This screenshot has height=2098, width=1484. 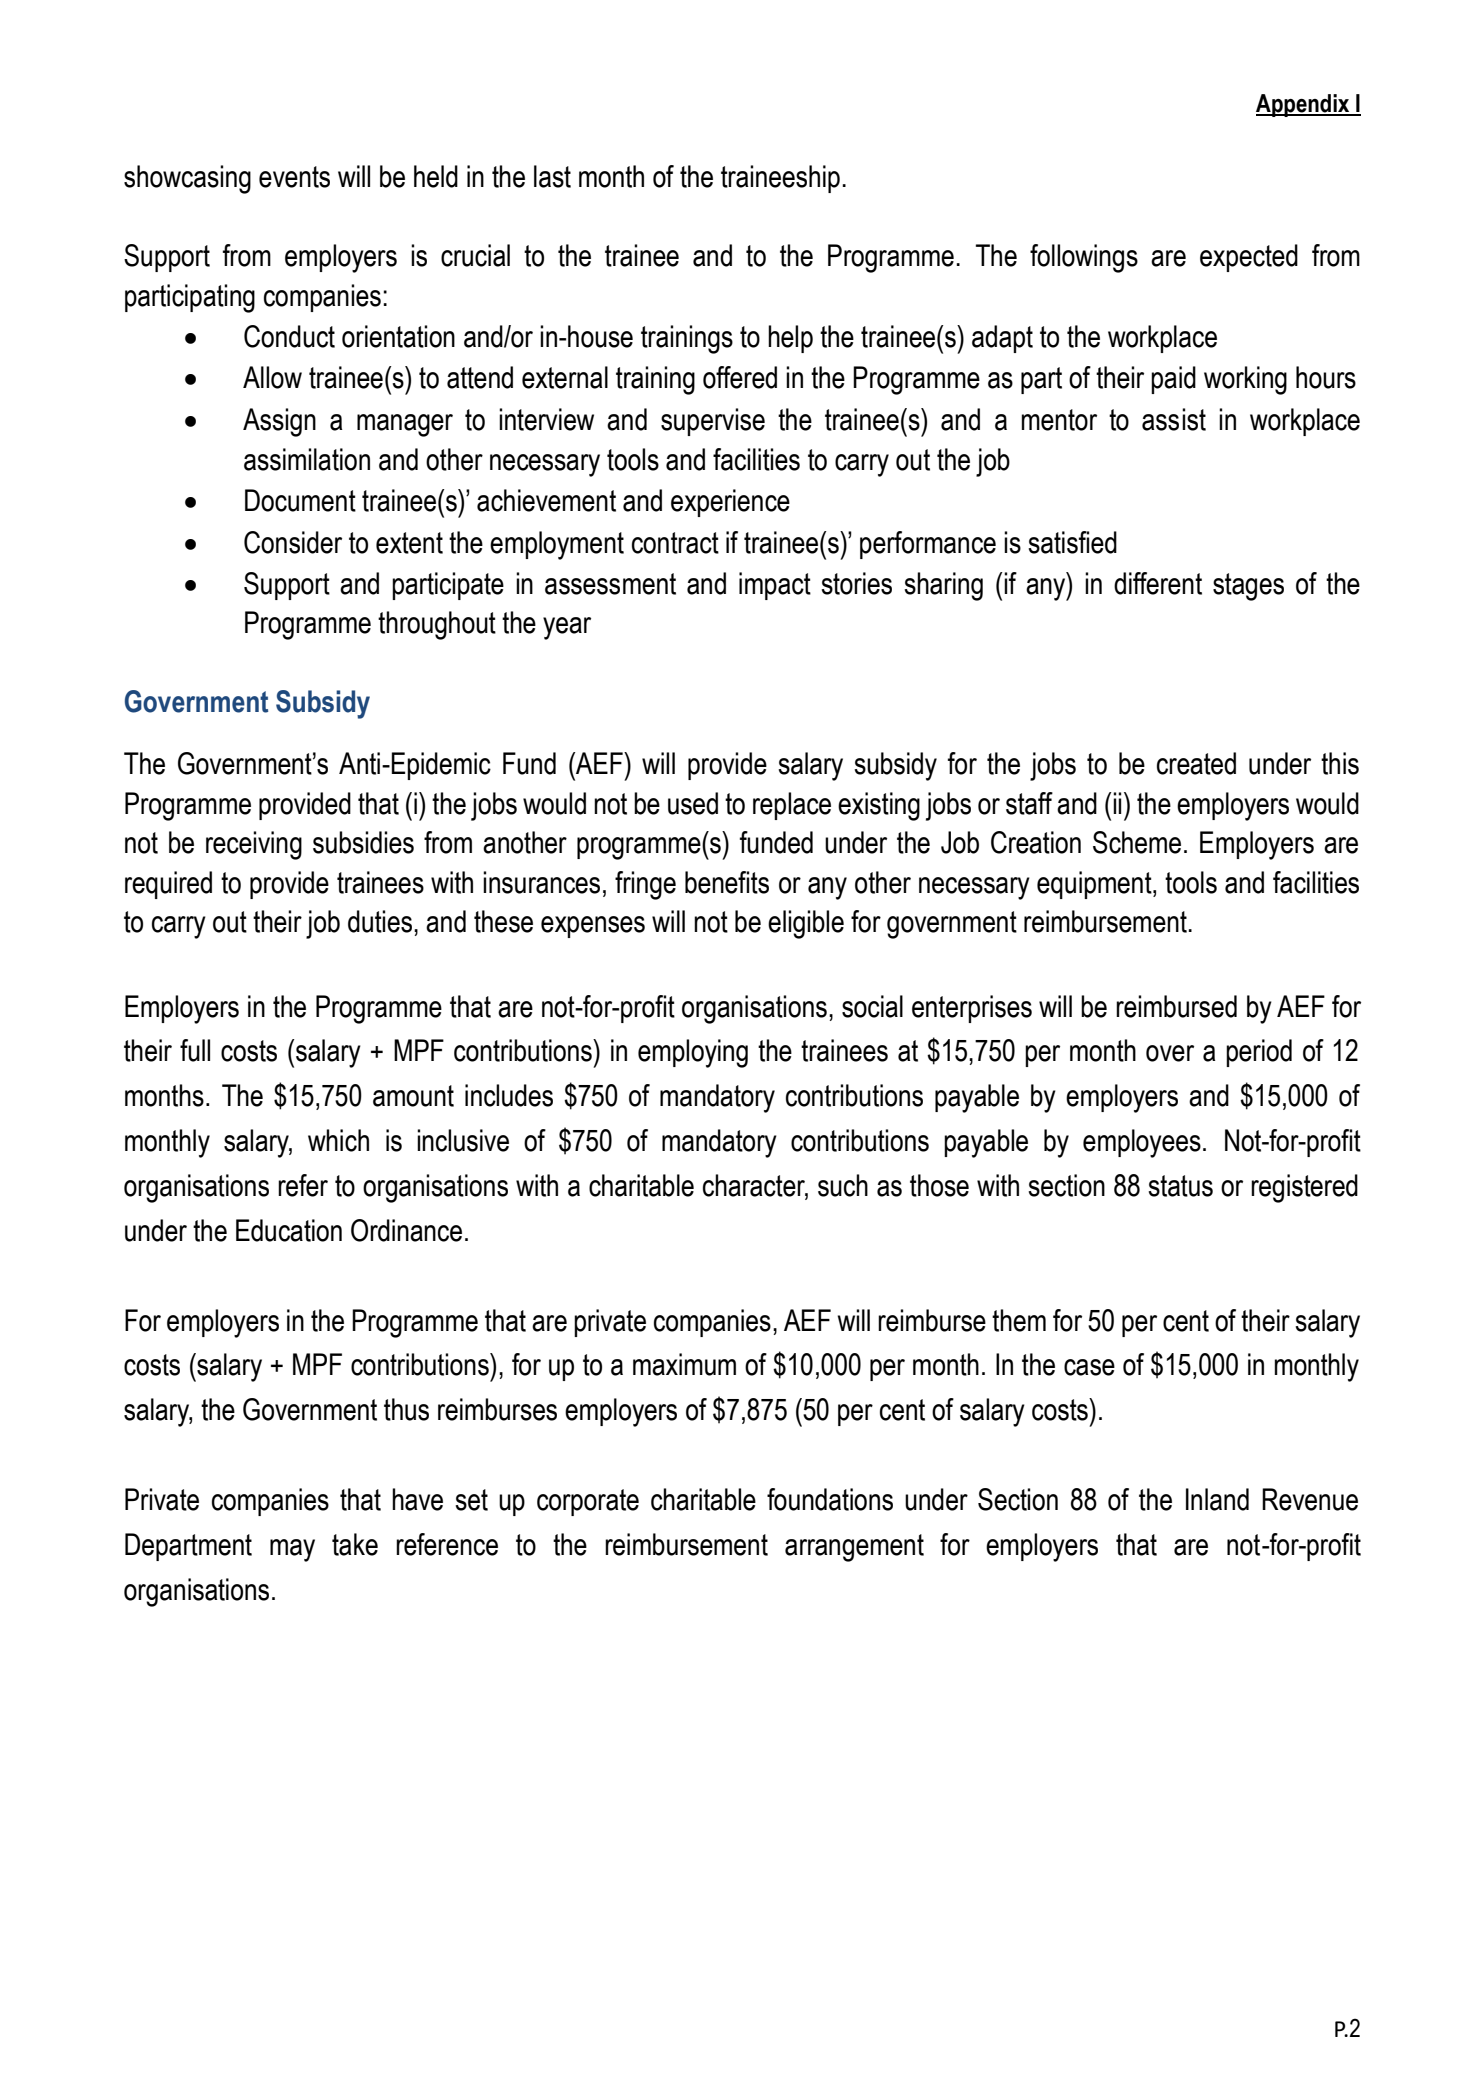 I want to click on Scheme, so click(x=1137, y=842).
